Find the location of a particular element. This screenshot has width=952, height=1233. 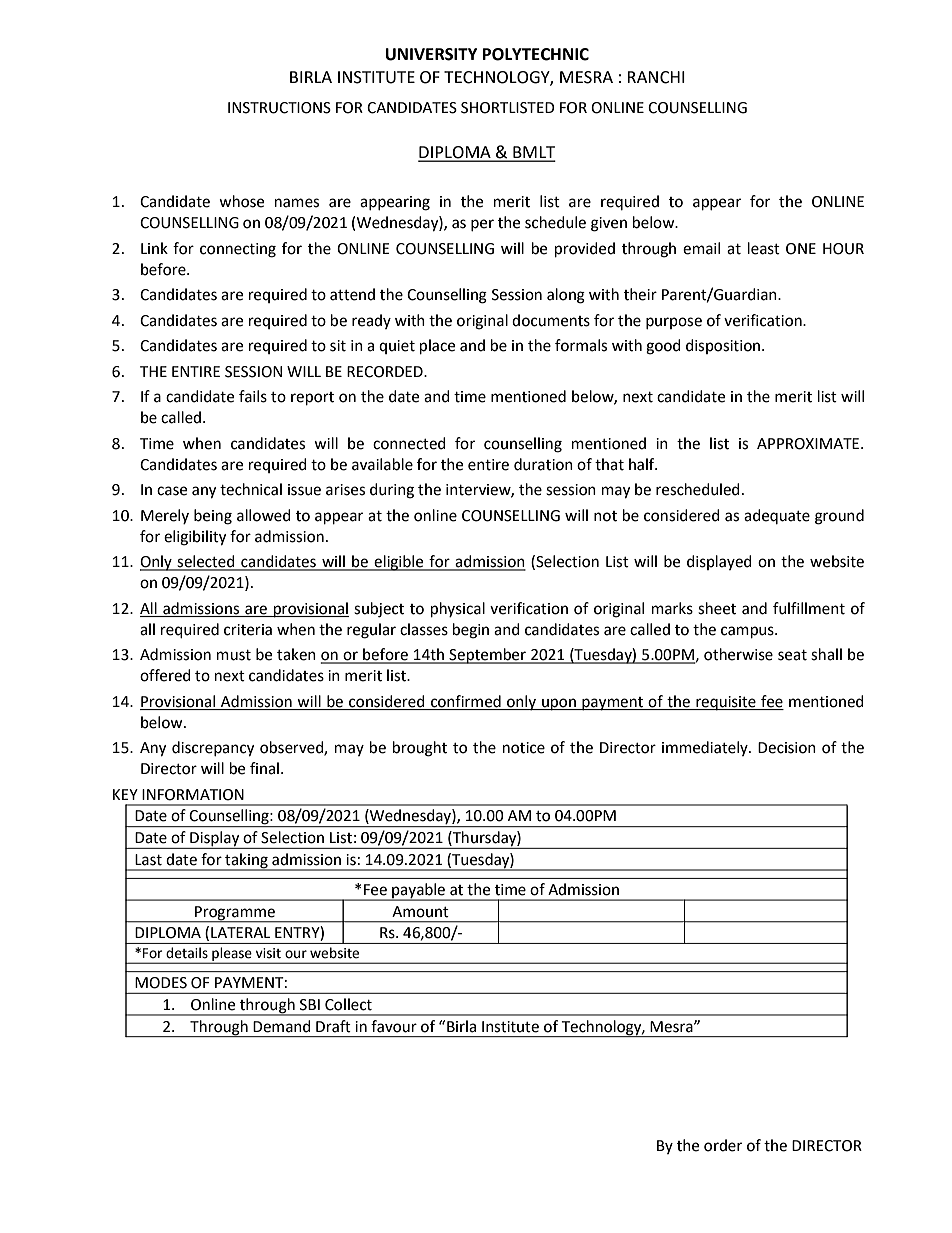

duration is located at coordinates (543, 464).
